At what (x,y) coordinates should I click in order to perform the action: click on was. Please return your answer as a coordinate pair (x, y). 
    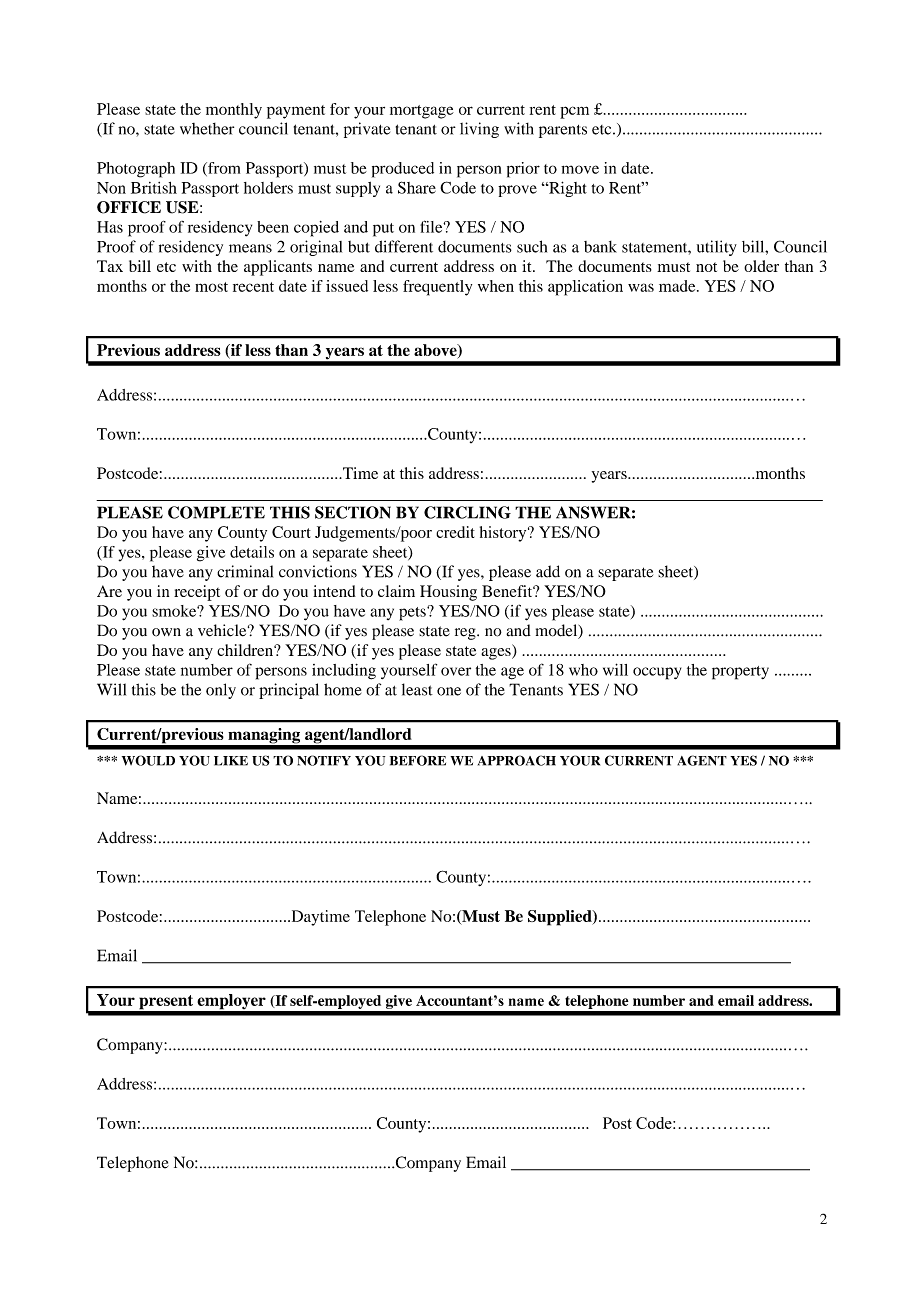
    Looking at the image, I should click on (641, 287).
